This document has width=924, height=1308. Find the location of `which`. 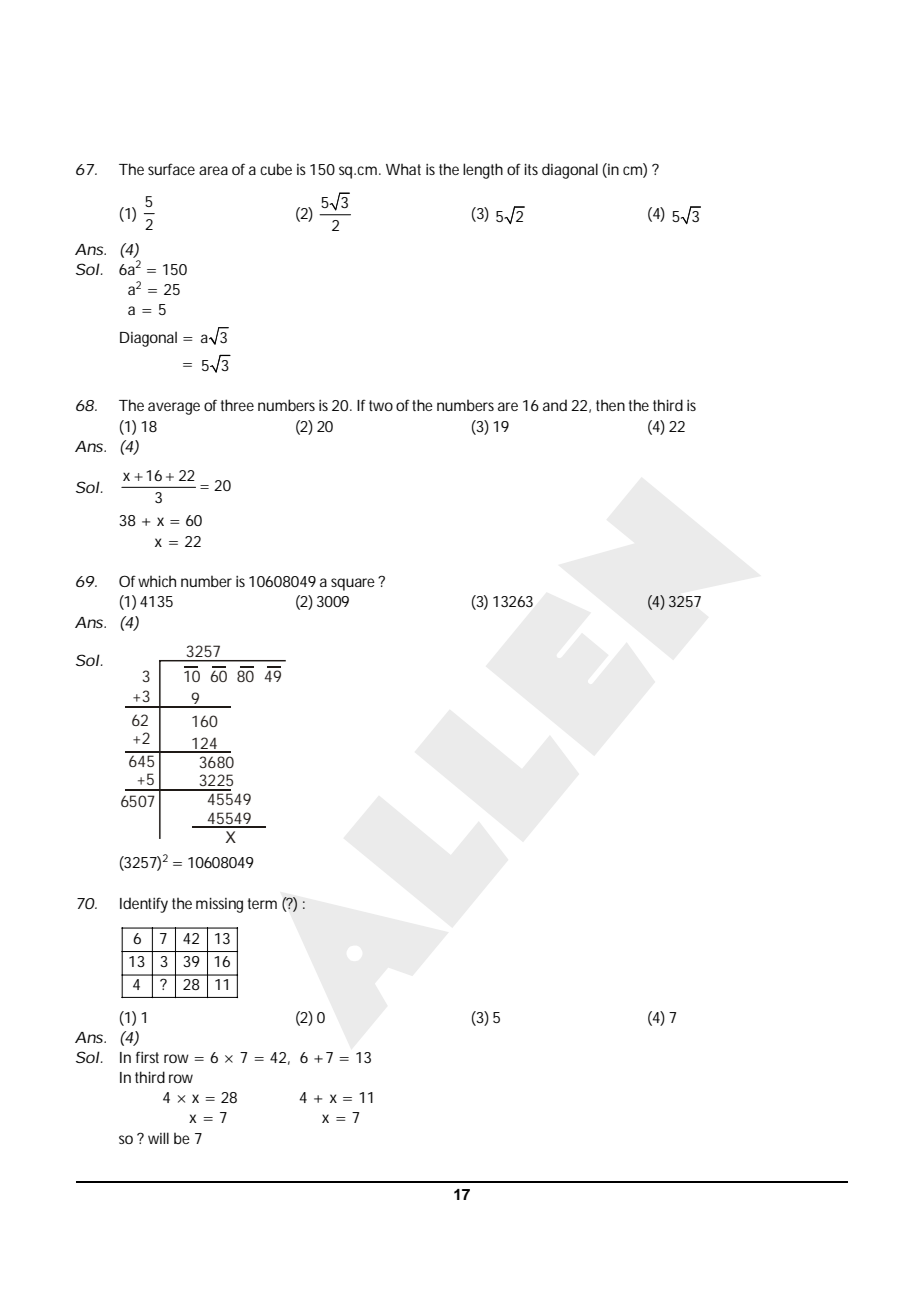

which is located at coordinates (157, 581).
